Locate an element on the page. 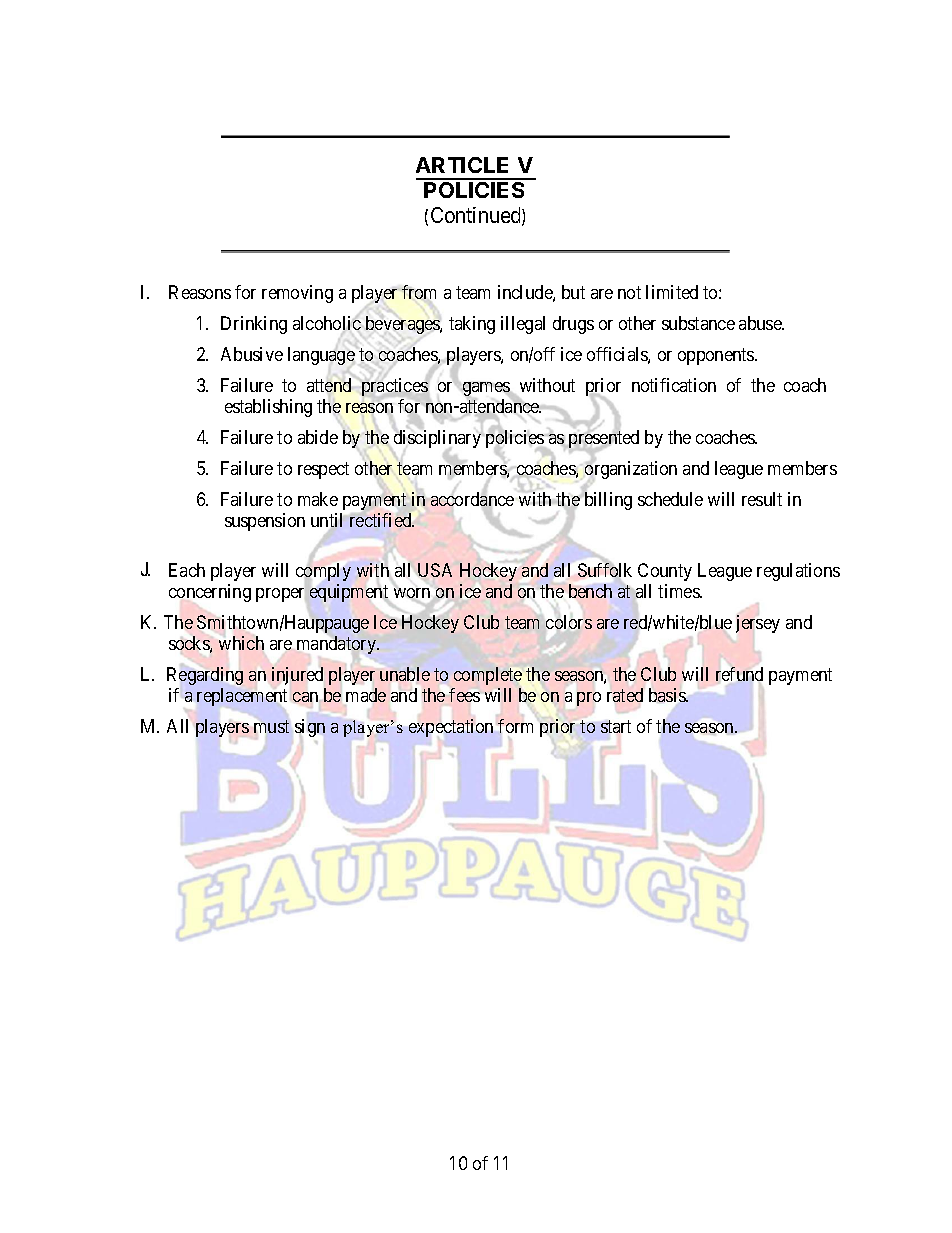  ARTICLE is located at coordinates (462, 165).
